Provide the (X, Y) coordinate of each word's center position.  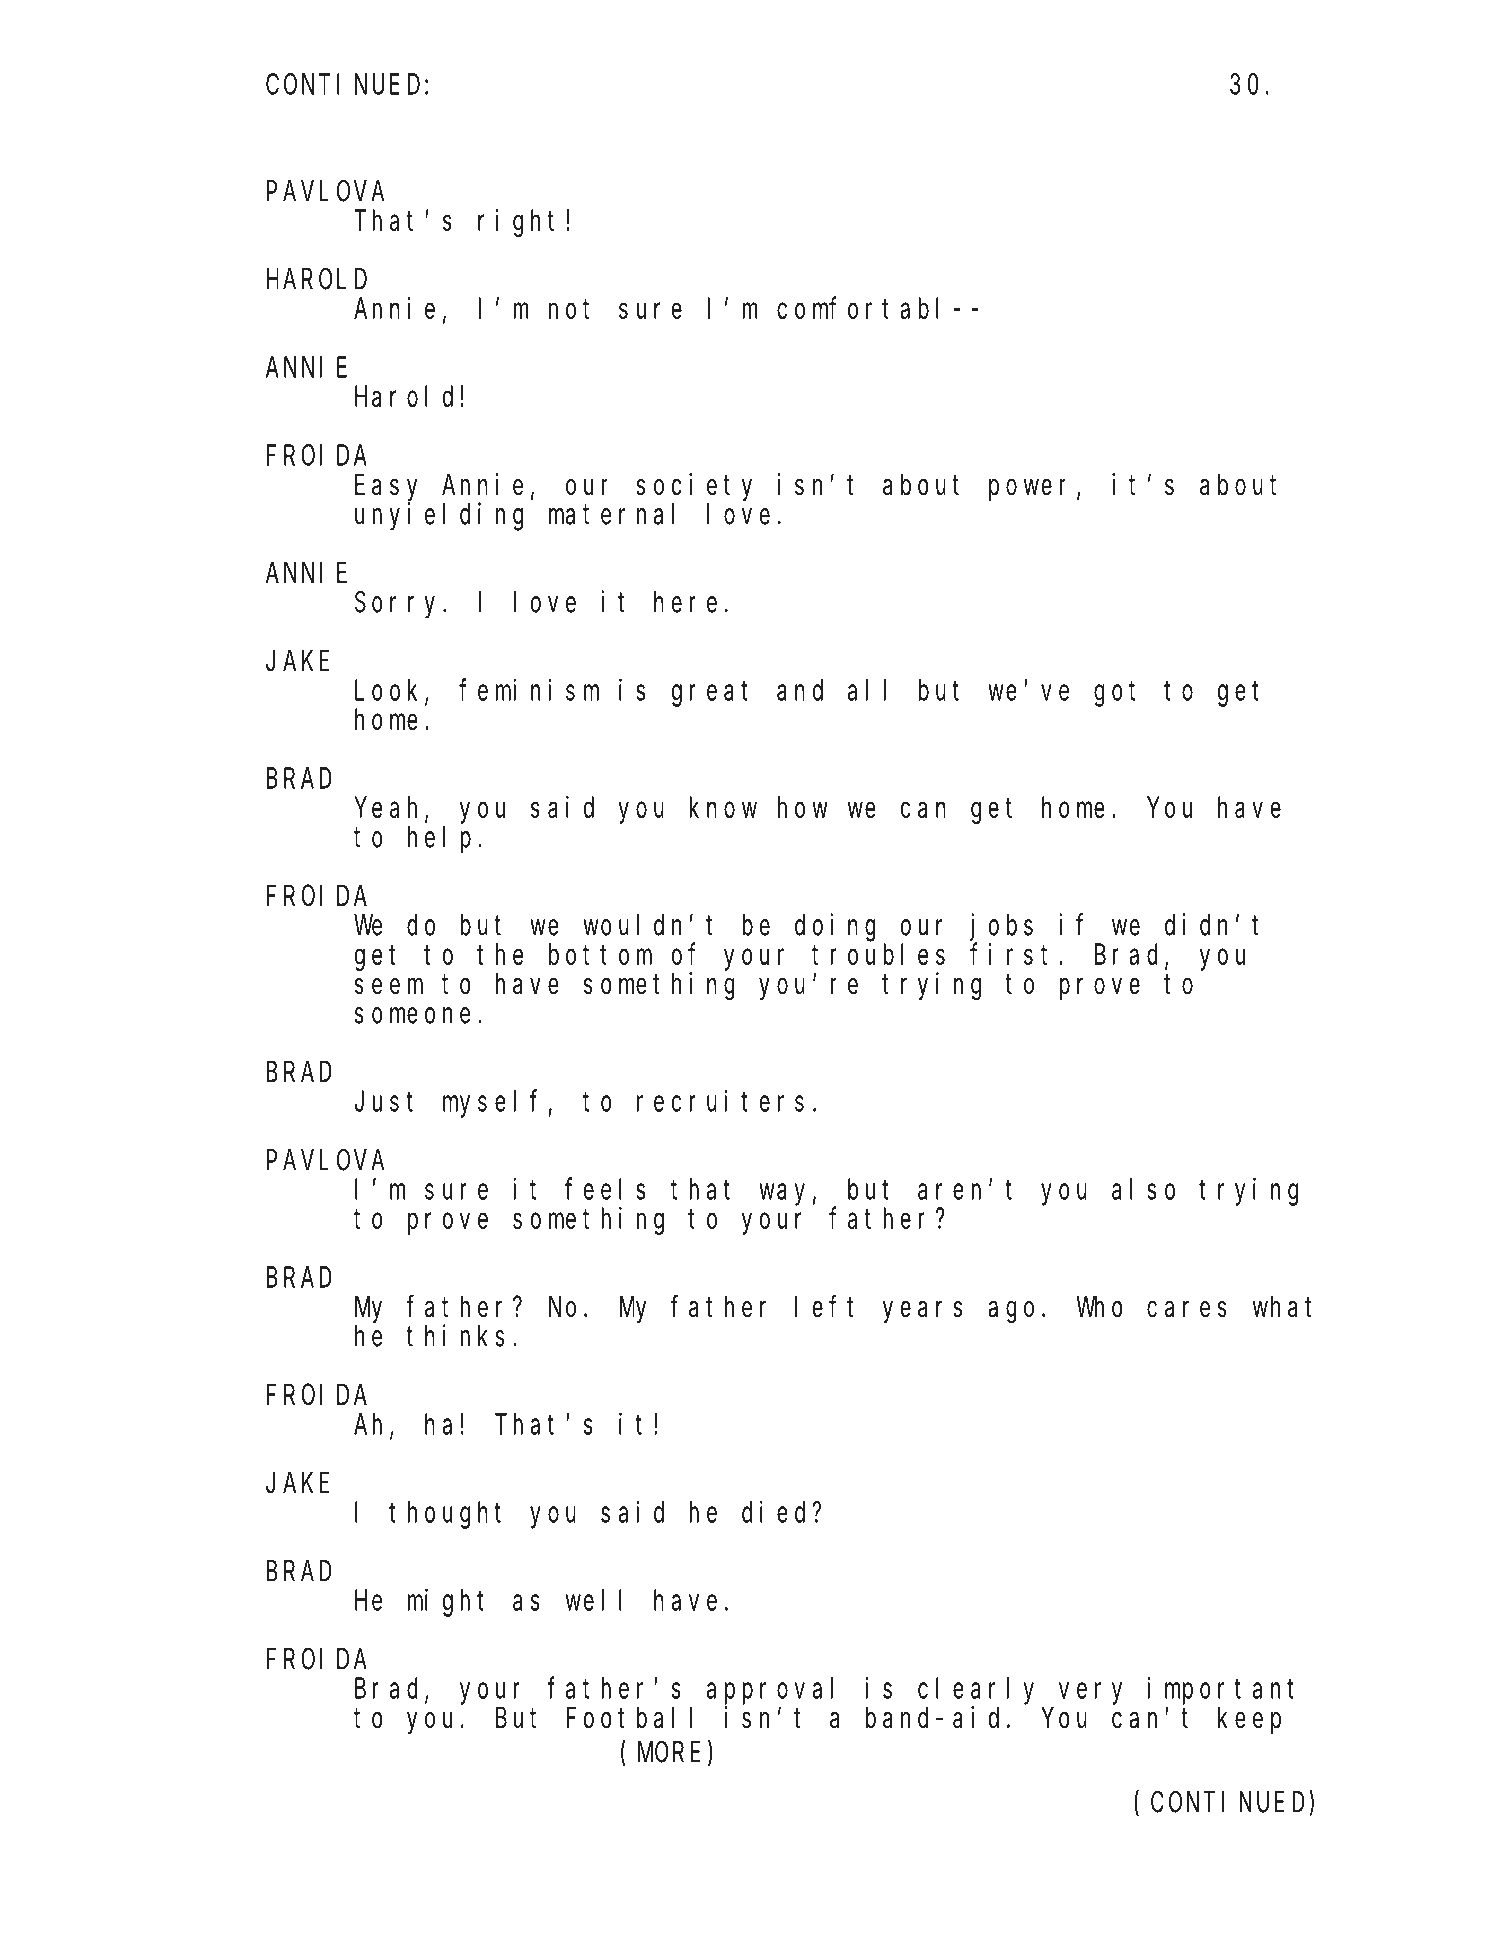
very (1090, 1694)
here (685, 602)
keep (1249, 1720)
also (1143, 1189)
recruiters (720, 1101)
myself (490, 1104)
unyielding (439, 516)
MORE (669, 1753)
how (803, 807)
